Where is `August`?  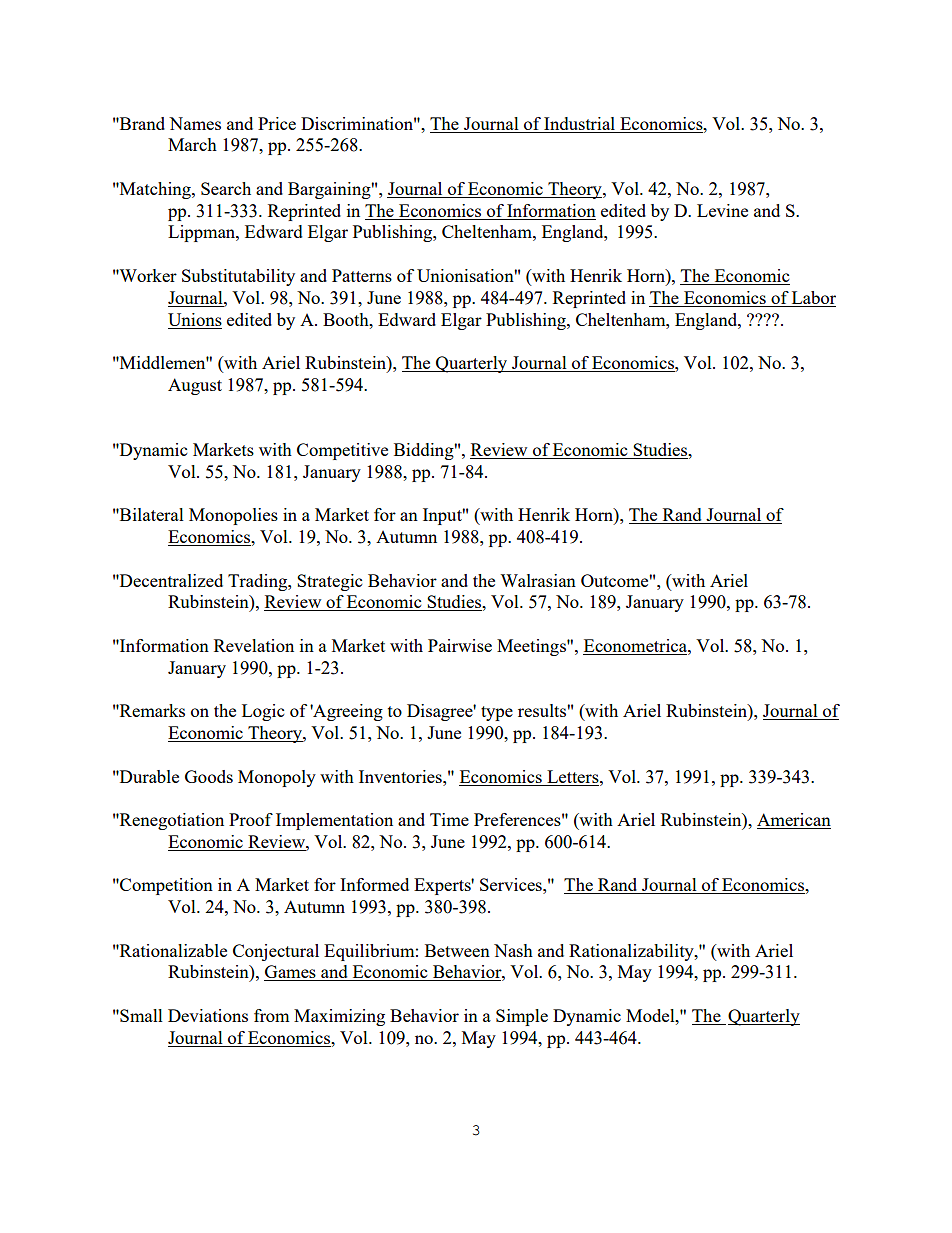
August is located at coordinates (195, 386).
